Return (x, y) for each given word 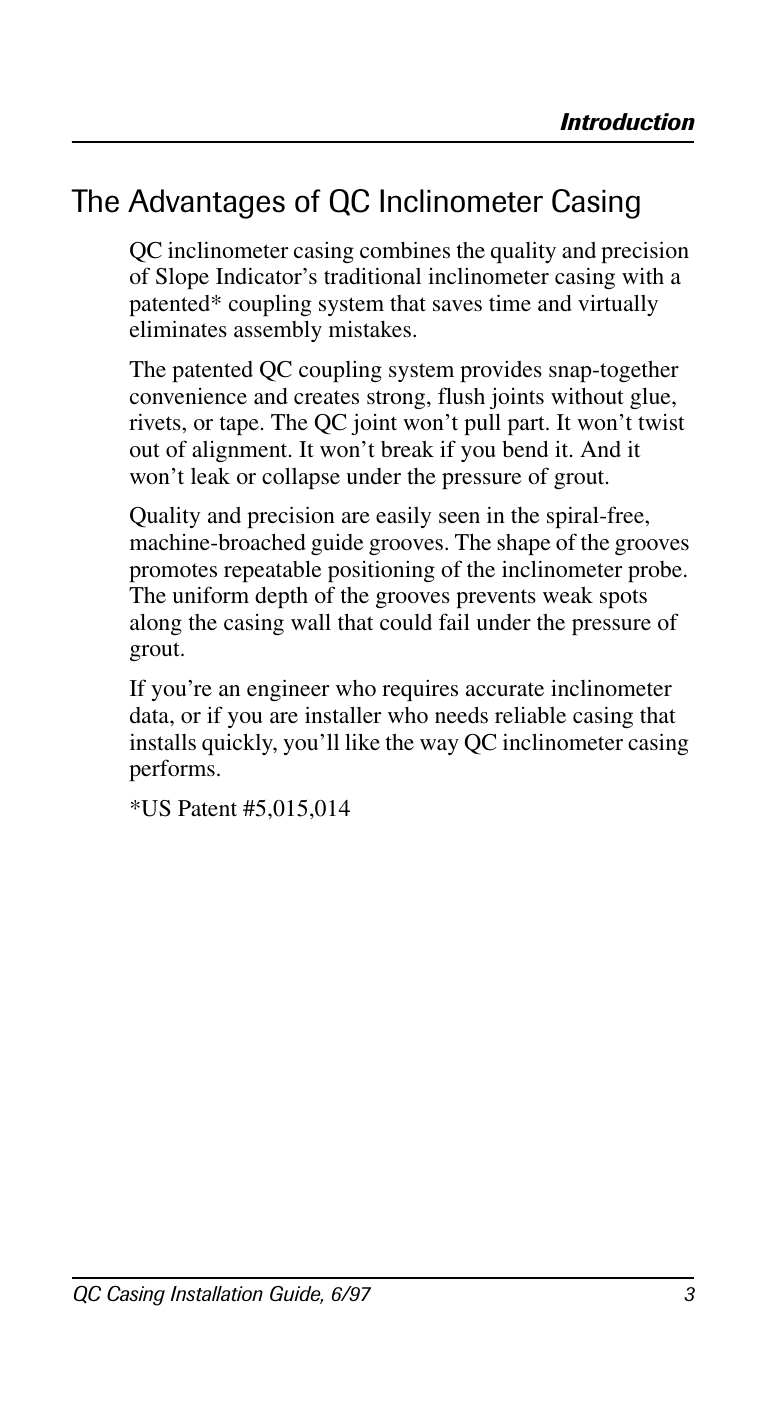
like (362, 741)
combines (405, 250)
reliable (530, 715)
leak (210, 475)
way (439, 747)
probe (655, 571)
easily (403, 517)
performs (172, 770)
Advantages (206, 204)
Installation (216, 1293)
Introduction (627, 122)
